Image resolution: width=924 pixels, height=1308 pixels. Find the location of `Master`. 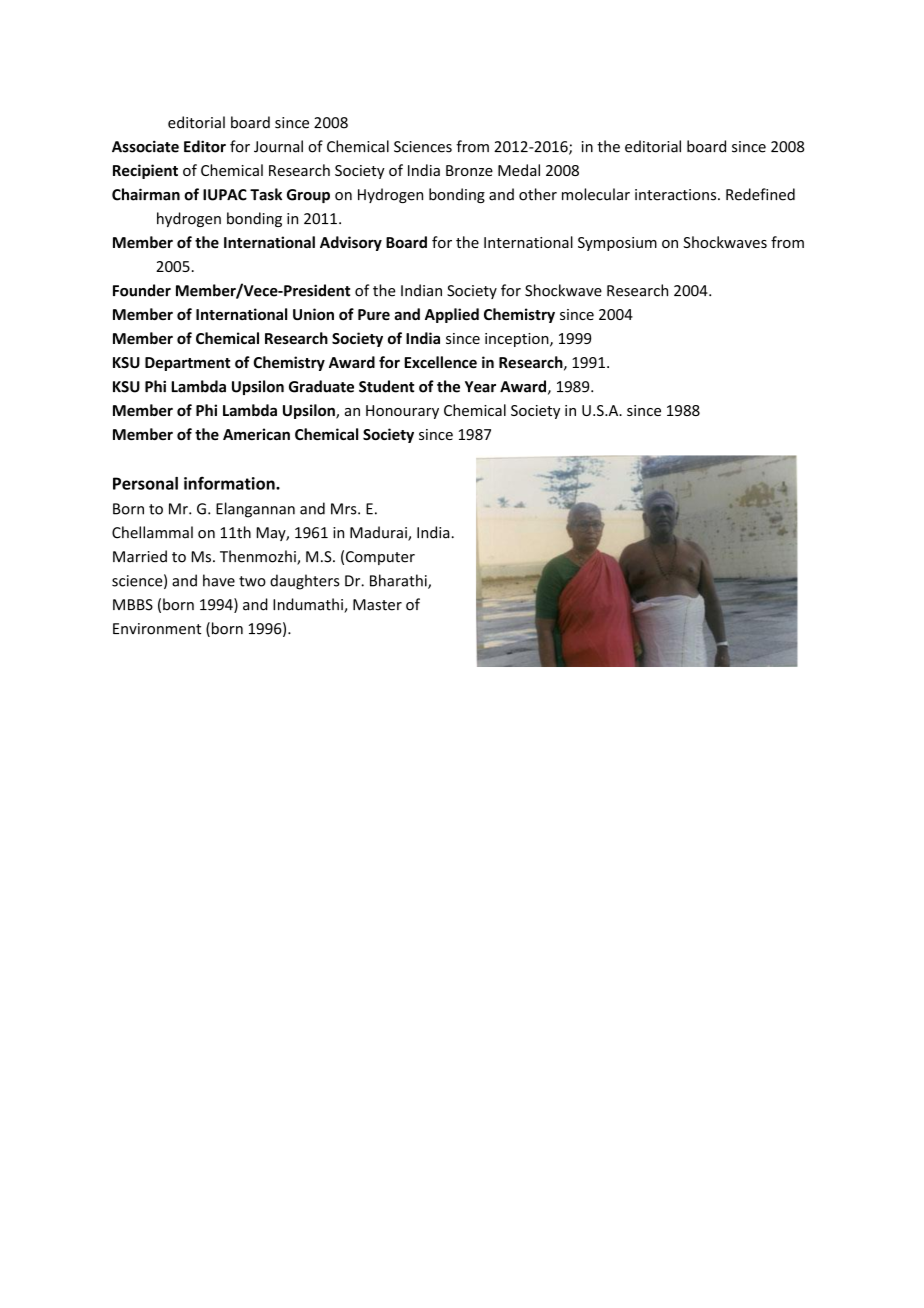

Master is located at coordinates (377, 605).
